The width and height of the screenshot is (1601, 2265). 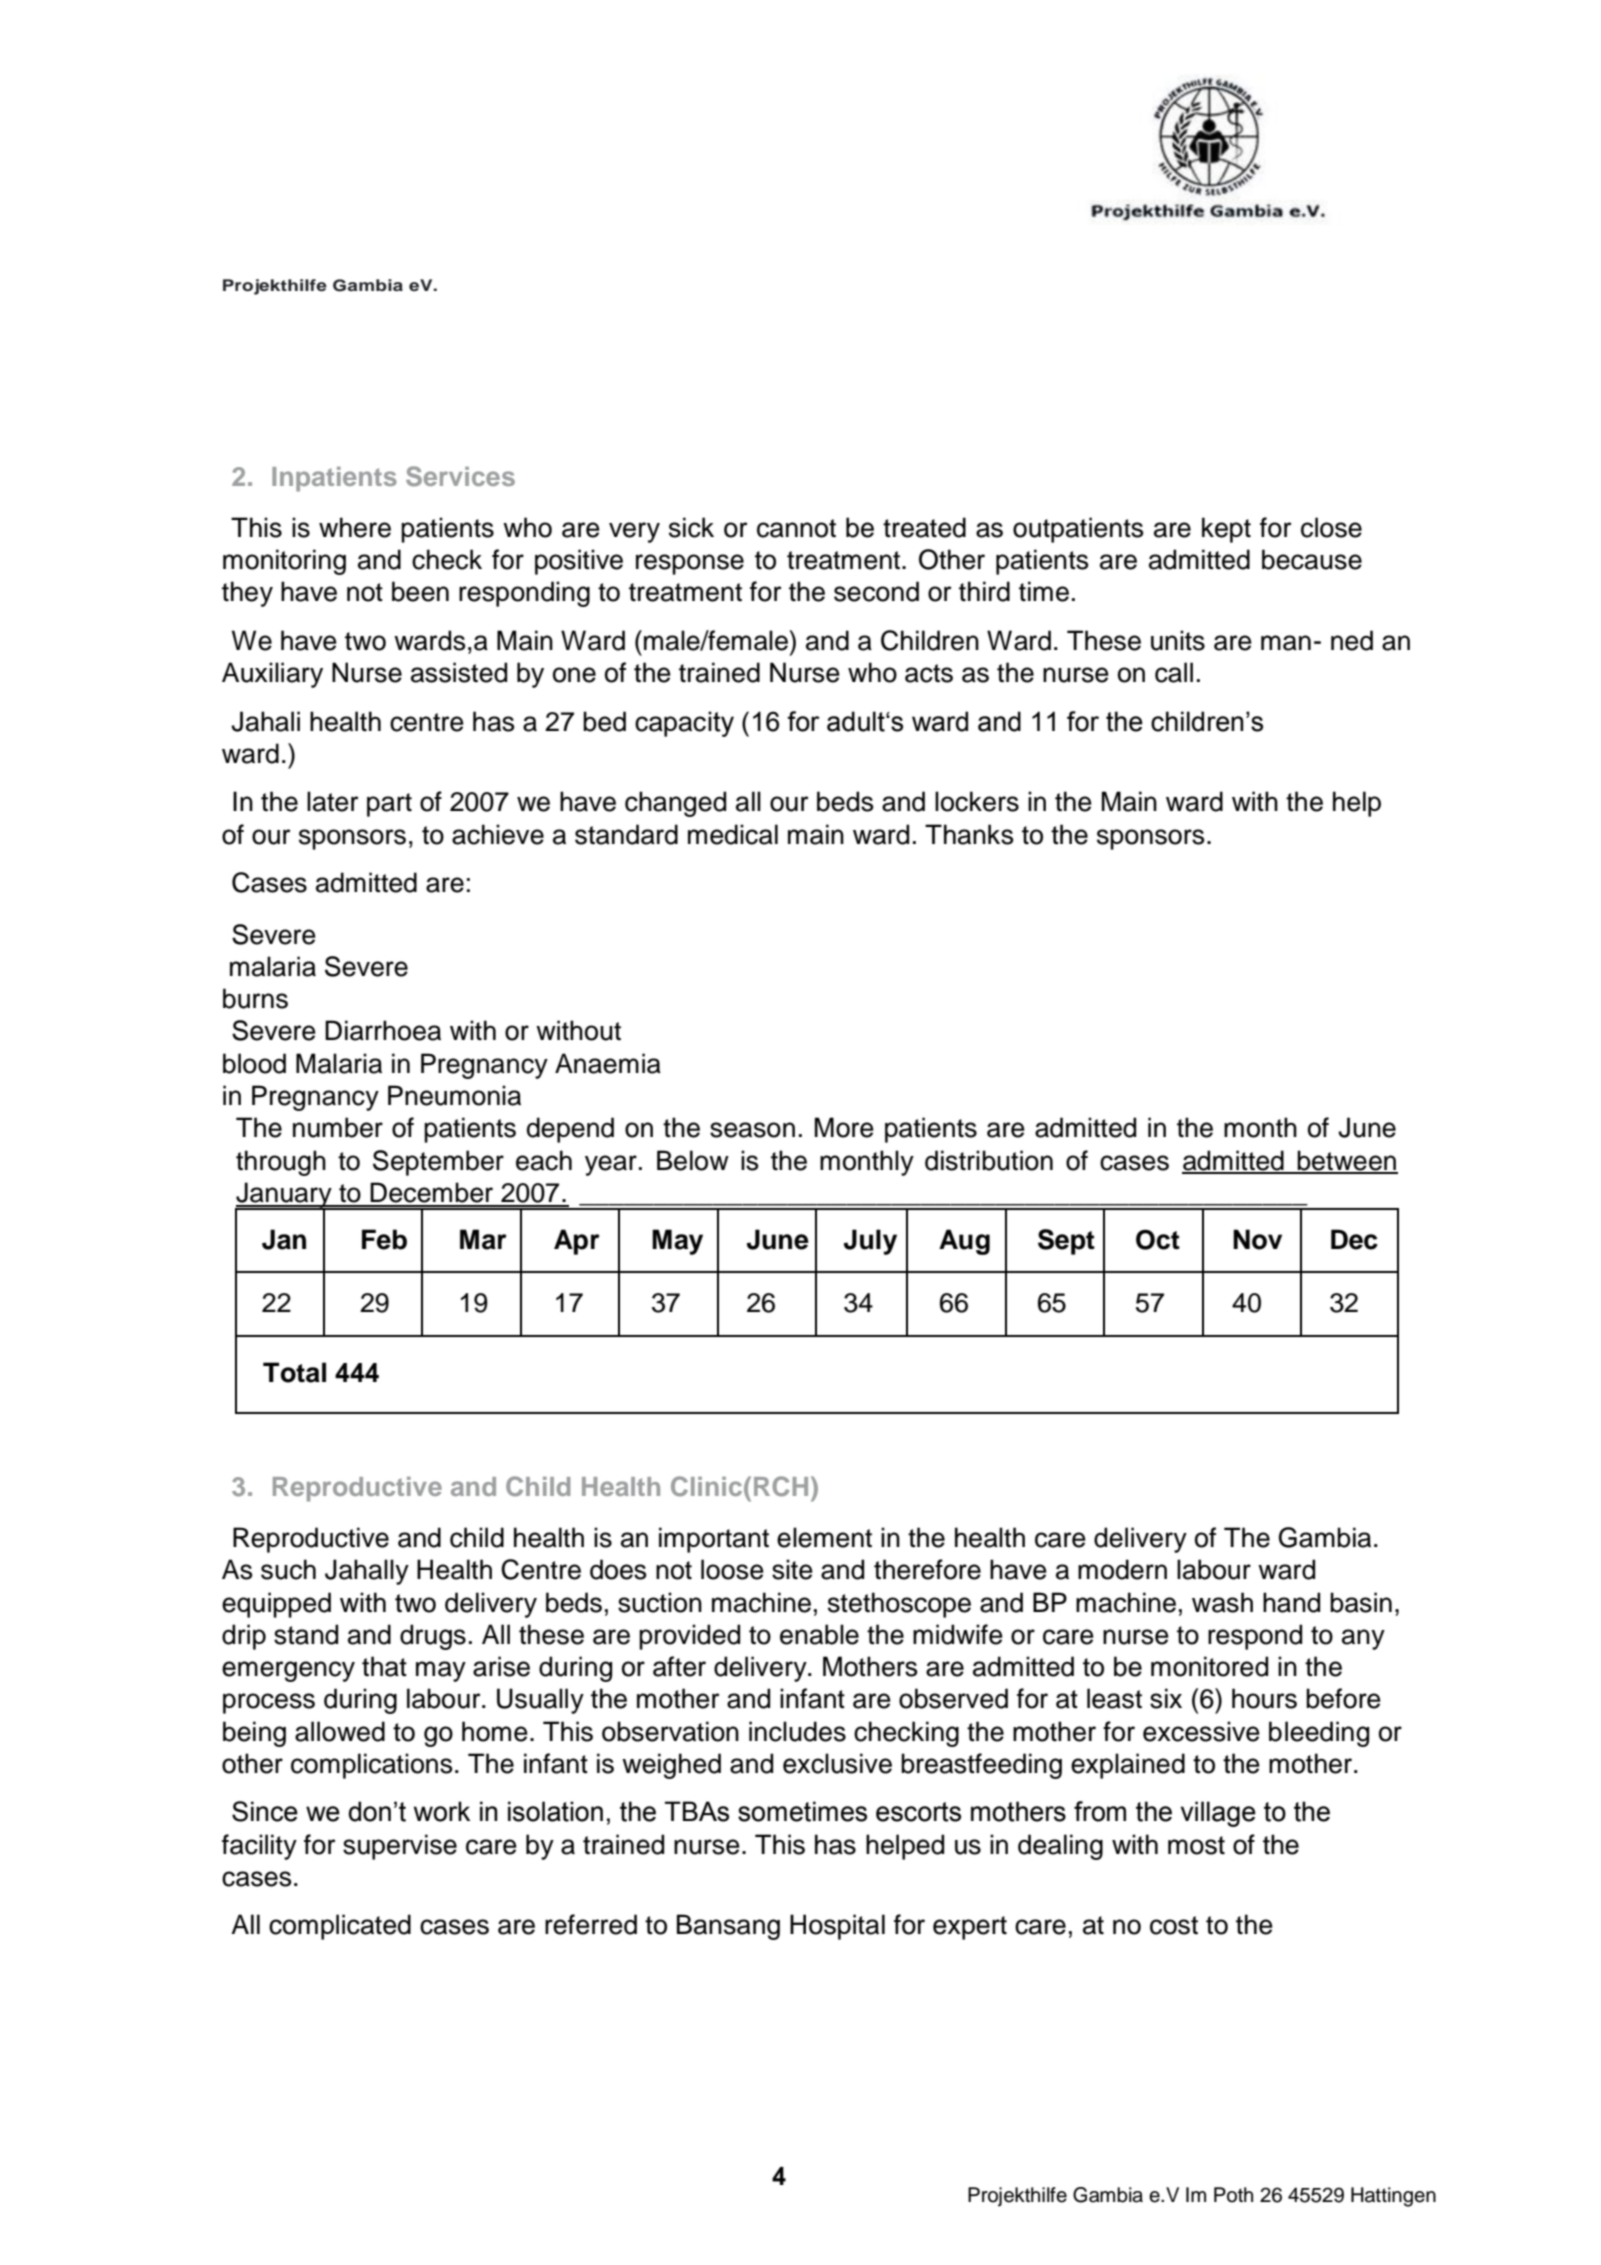 I want to click on modern, so click(x=1122, y=1569).
